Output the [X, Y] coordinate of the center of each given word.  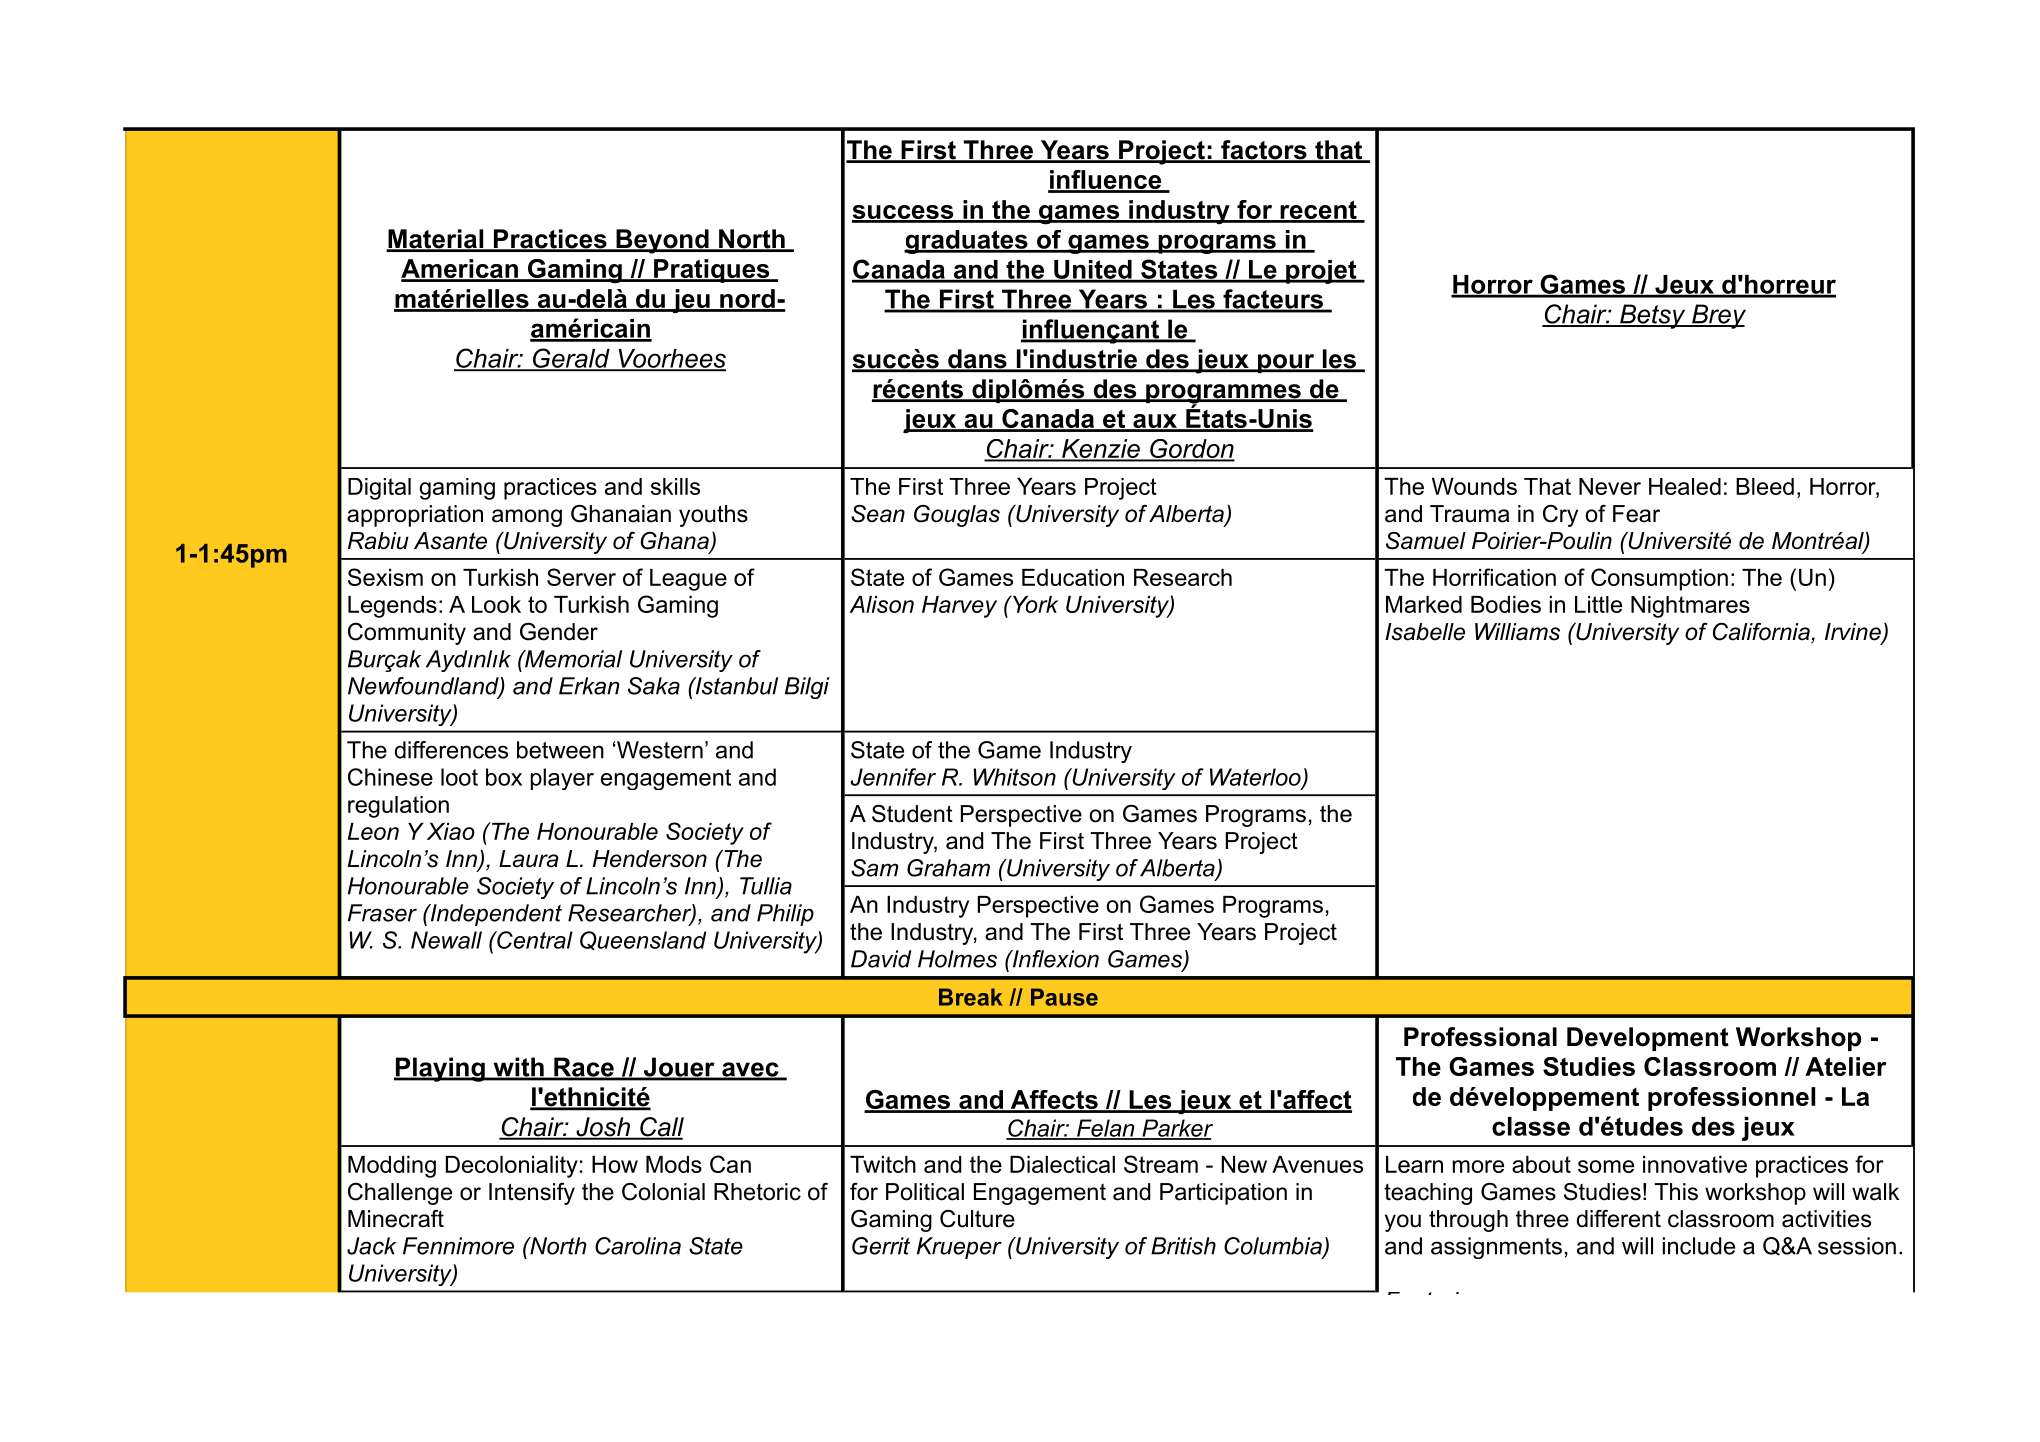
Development [1648, 1039]
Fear [1636, 514]
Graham [948, 868]
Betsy [1653, 316]
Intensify [532, 1194]
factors [1264, 151]
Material [436, 240]
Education [1073, 577]
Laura [528, 859]
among [527, 518]
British [1183, 1246]
